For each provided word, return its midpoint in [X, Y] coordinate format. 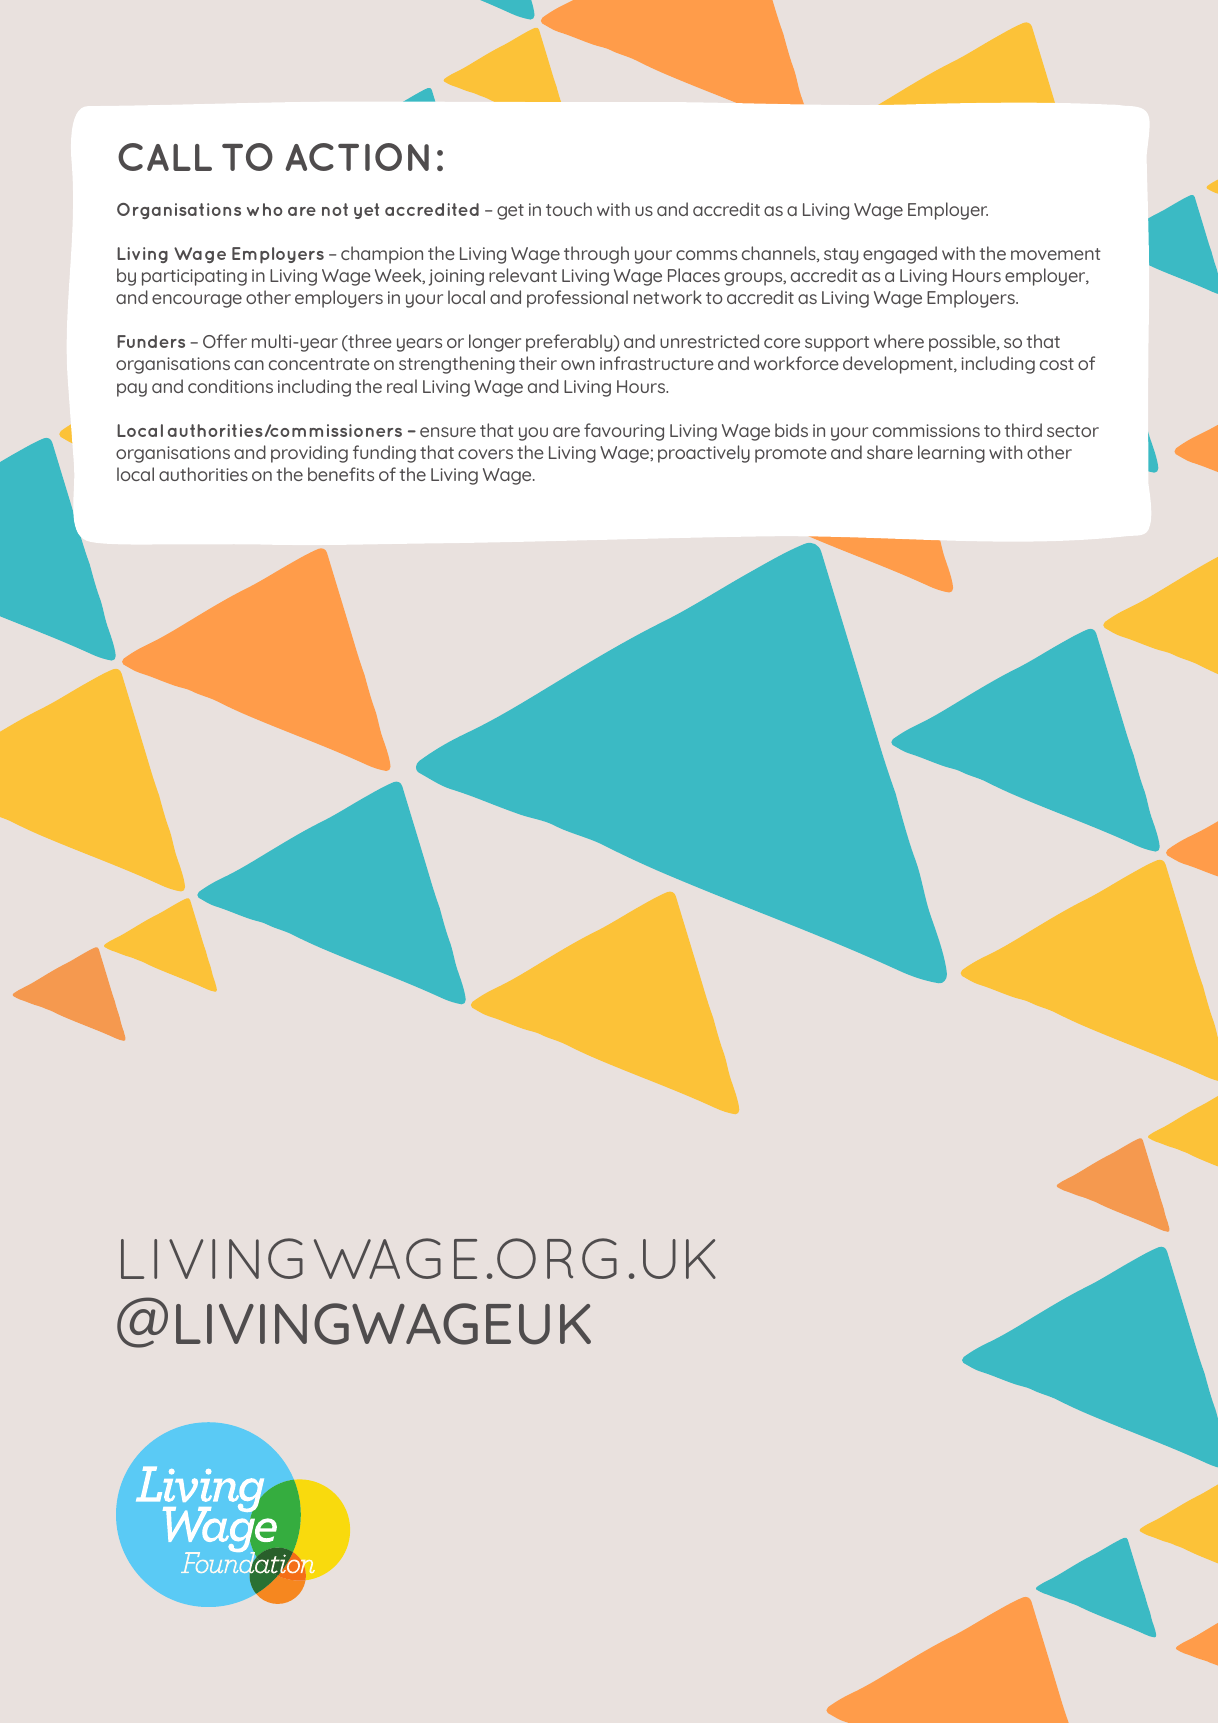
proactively [704, 454]
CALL [165, 157]
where [899, 341]
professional [577, 299]
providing [309, 454]
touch [569, 209]
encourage [197, 301]
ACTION [357, 157]
